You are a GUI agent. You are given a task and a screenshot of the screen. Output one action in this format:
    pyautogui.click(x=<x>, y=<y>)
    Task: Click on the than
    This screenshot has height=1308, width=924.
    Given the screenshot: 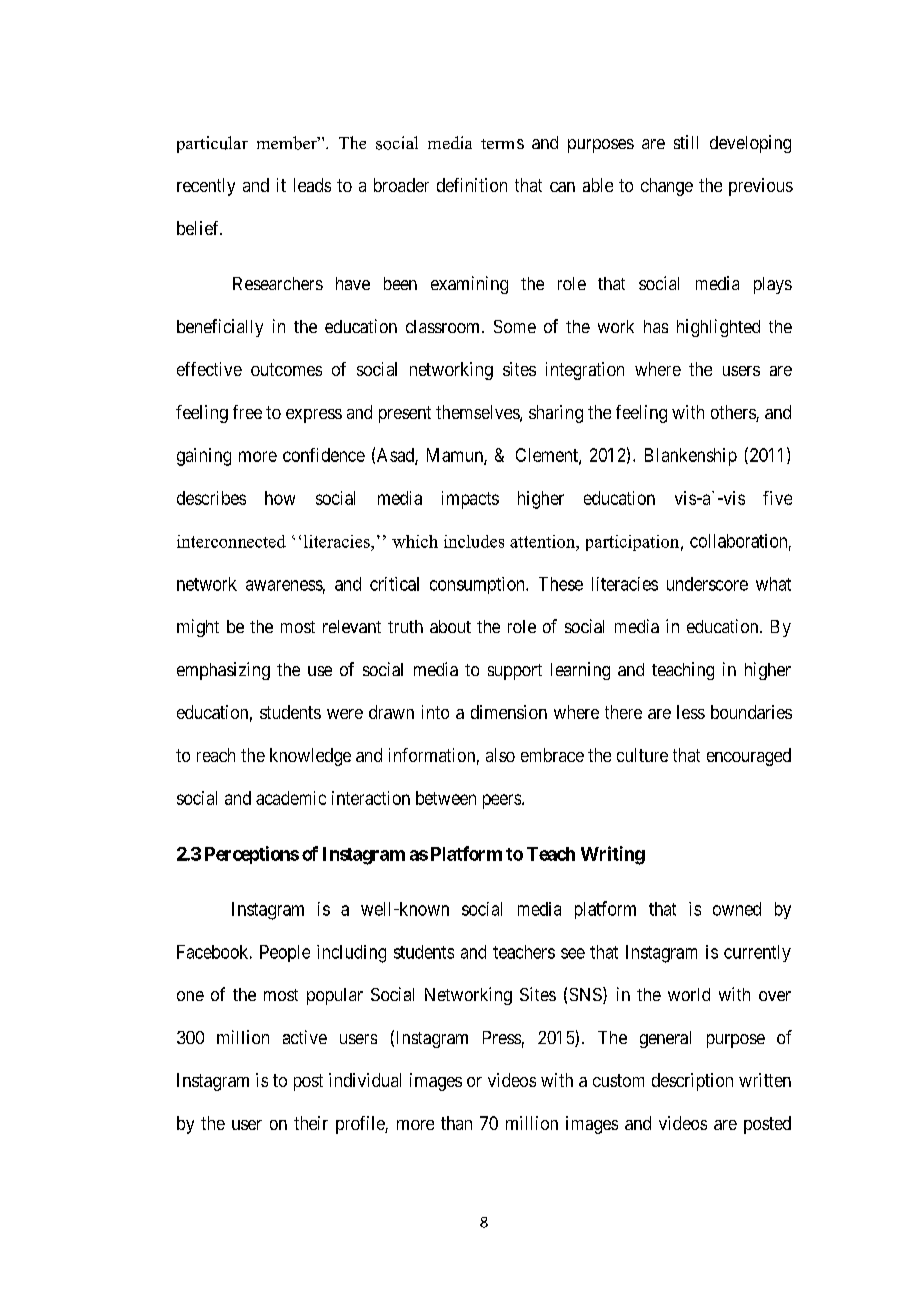 What is the action you would take?
    pyautogui.click(x=456, y=1123)
